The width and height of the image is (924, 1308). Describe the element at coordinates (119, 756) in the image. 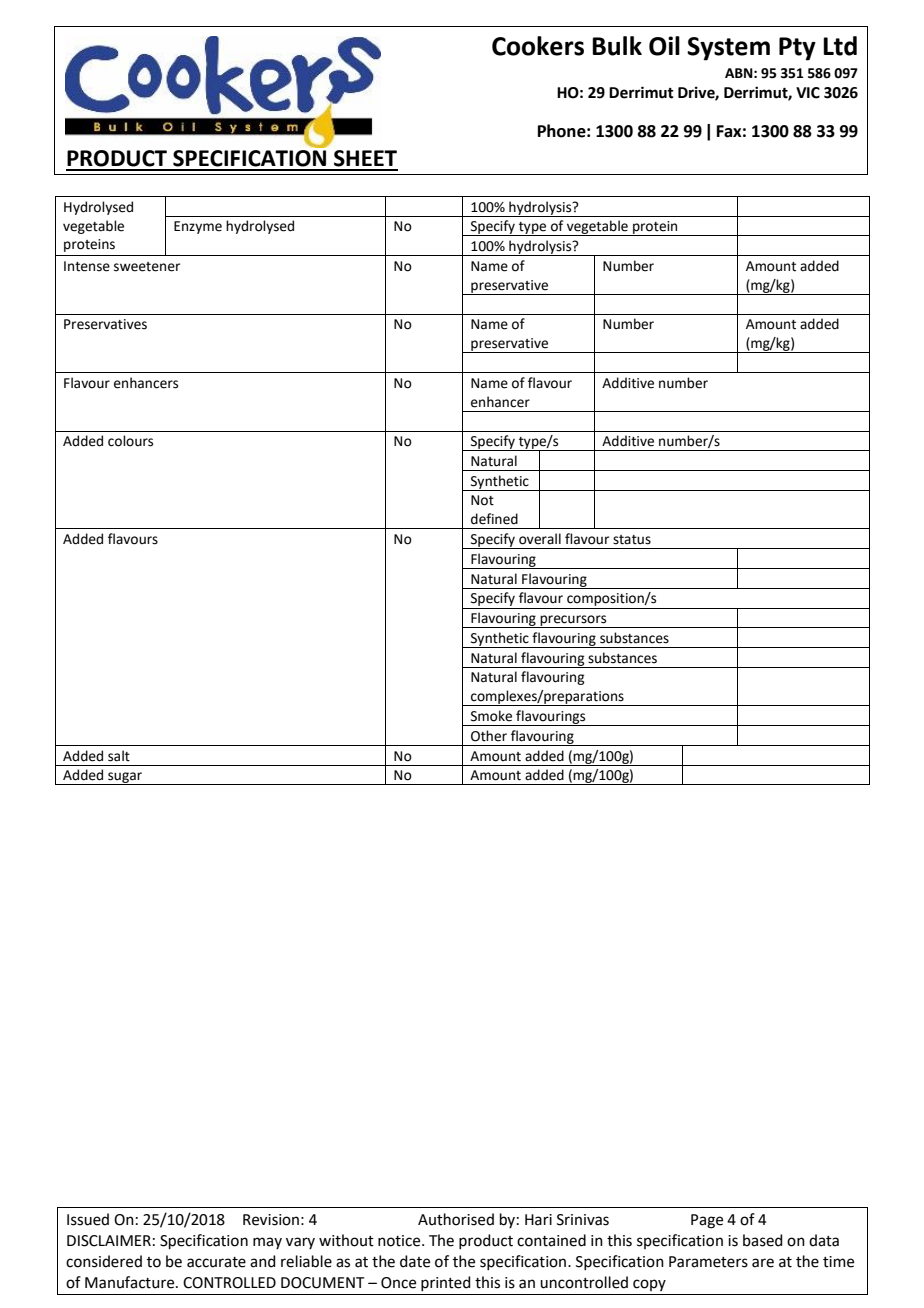

I see `salt` at that location.
